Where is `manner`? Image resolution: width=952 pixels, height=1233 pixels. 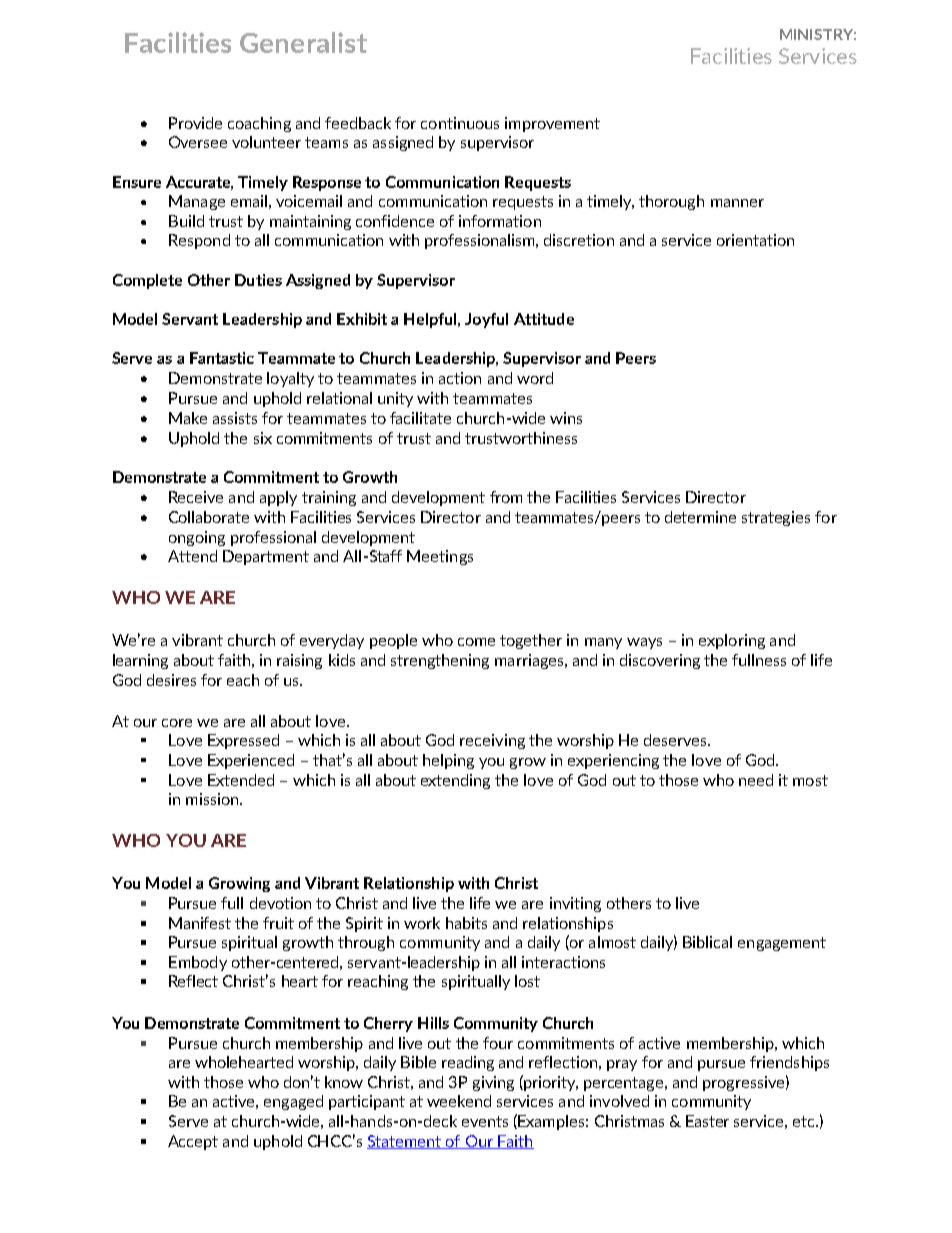
manner is located at coordinates (737, 203).
